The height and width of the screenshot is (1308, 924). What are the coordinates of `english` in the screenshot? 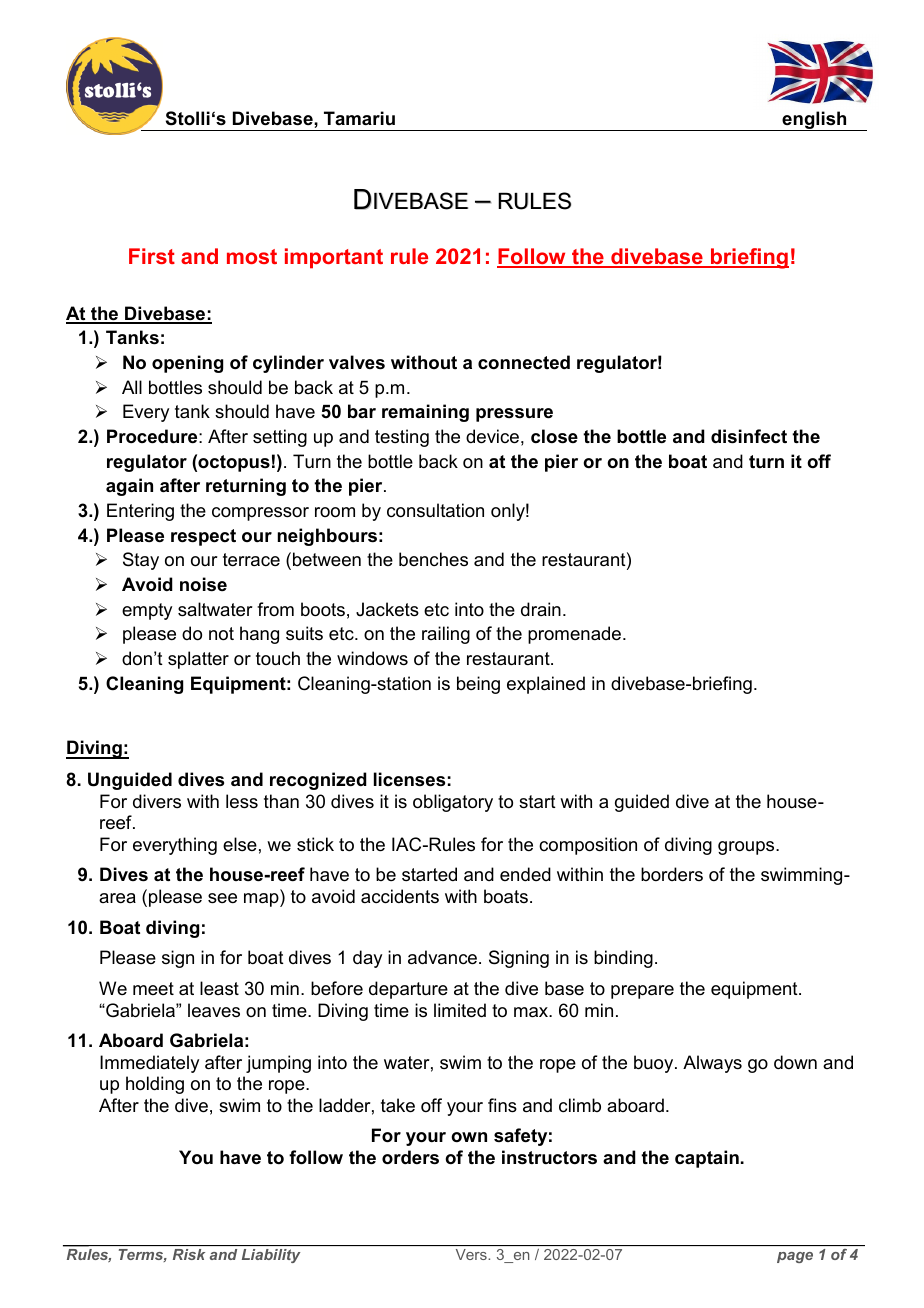 It's located at (814, 121).
